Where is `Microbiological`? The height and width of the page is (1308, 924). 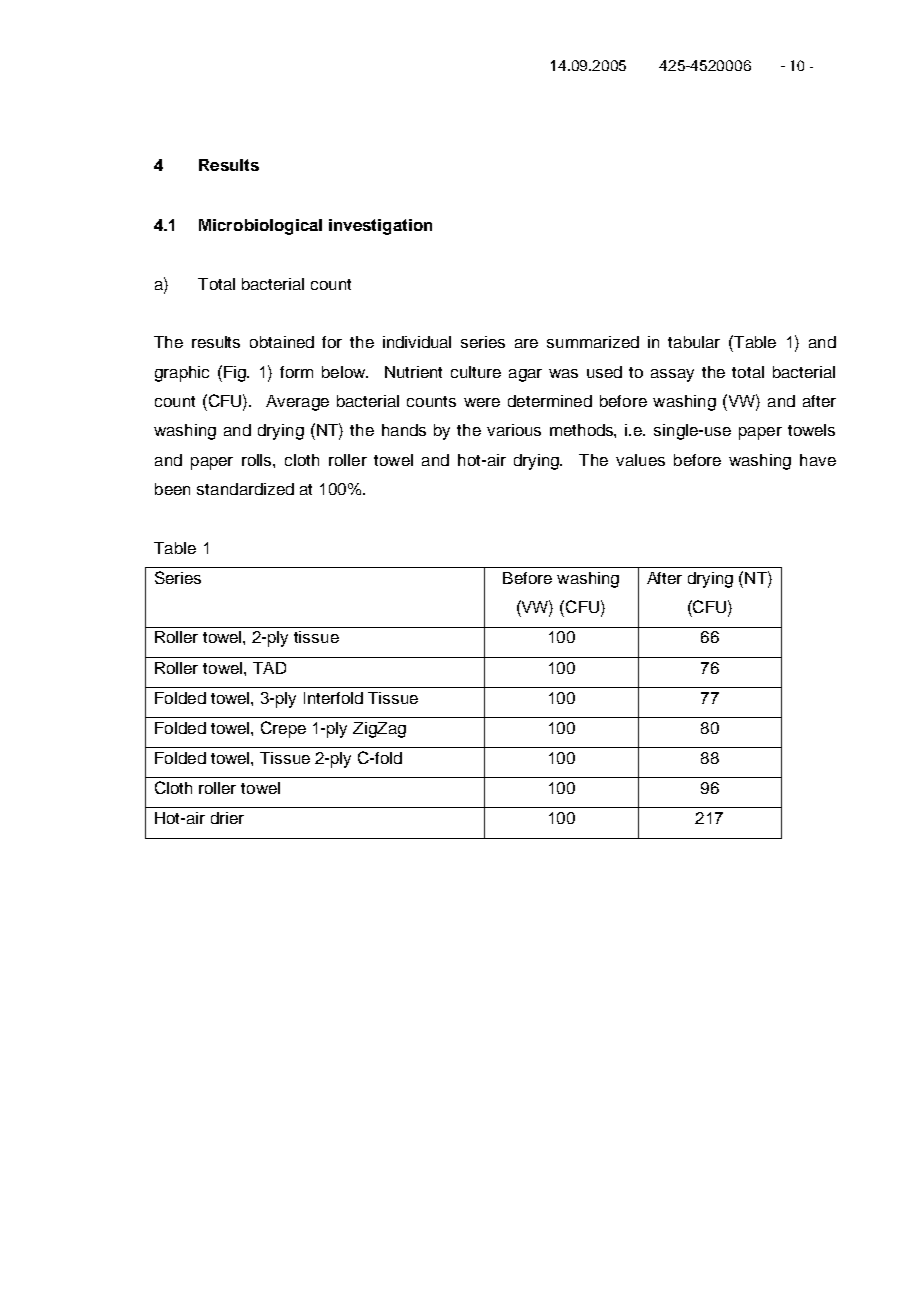 Microbiological is located at coordinates (260, 227).
